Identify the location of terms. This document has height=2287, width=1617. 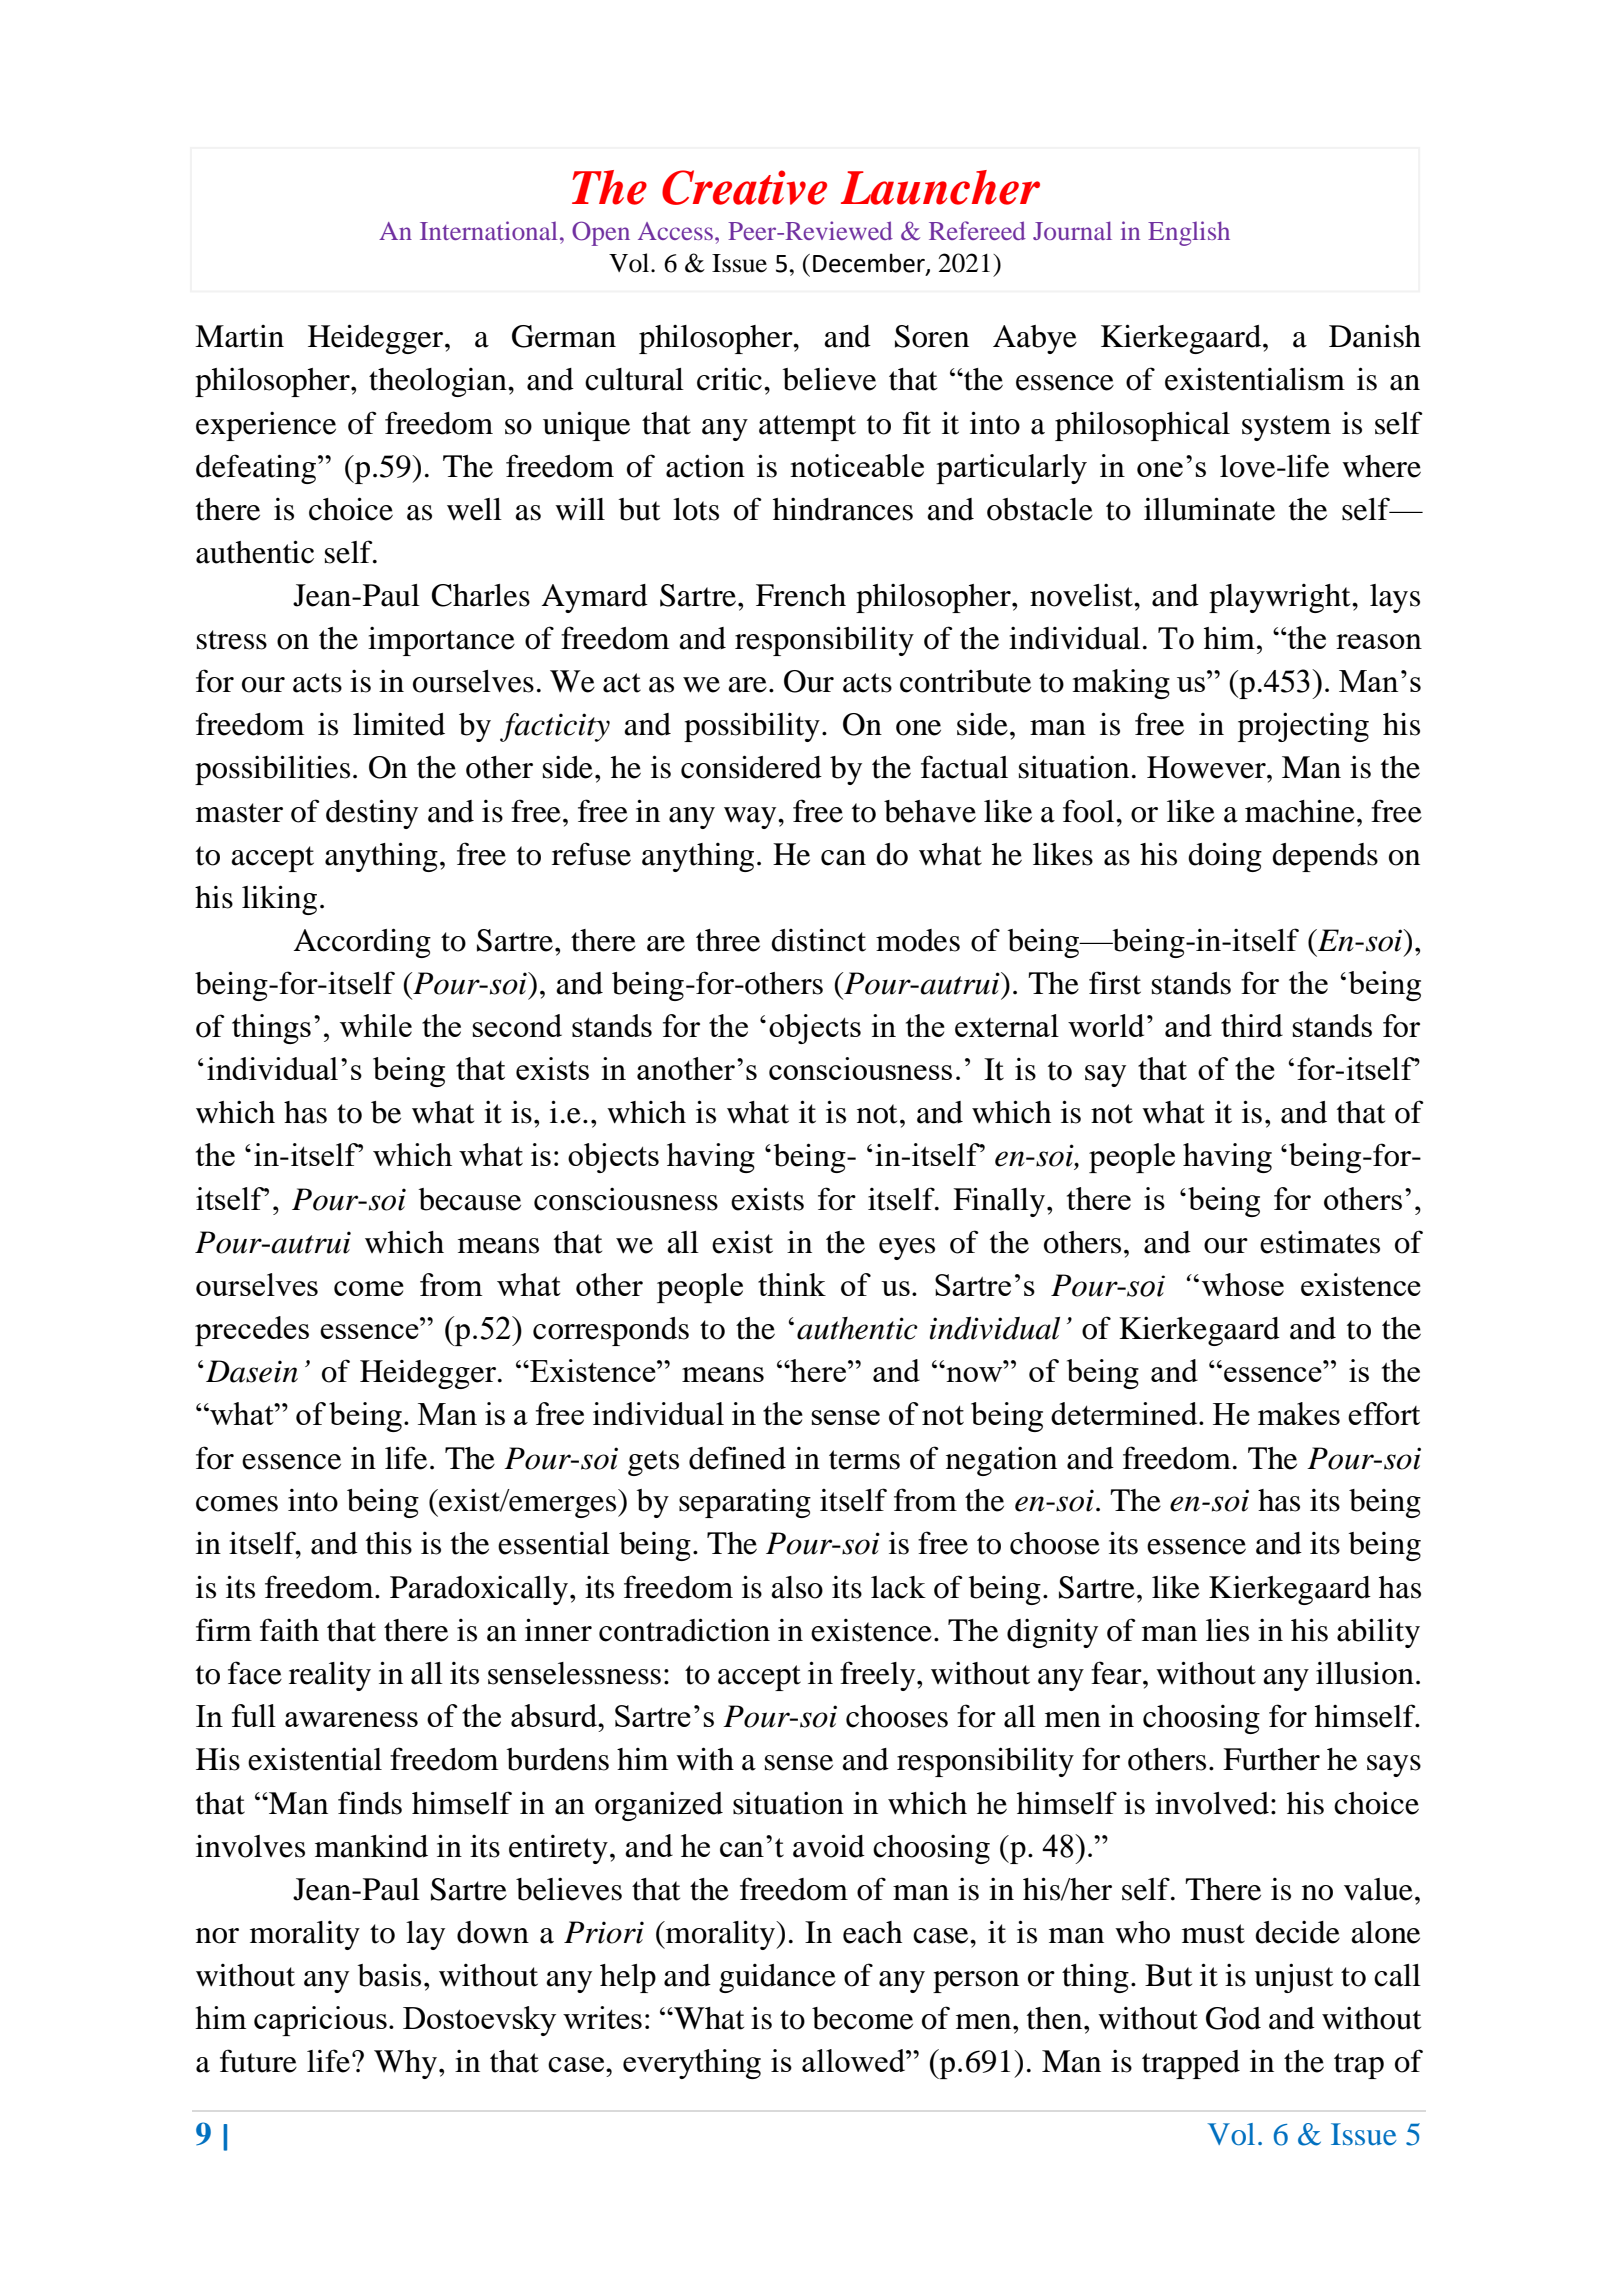
(864, 1460).
